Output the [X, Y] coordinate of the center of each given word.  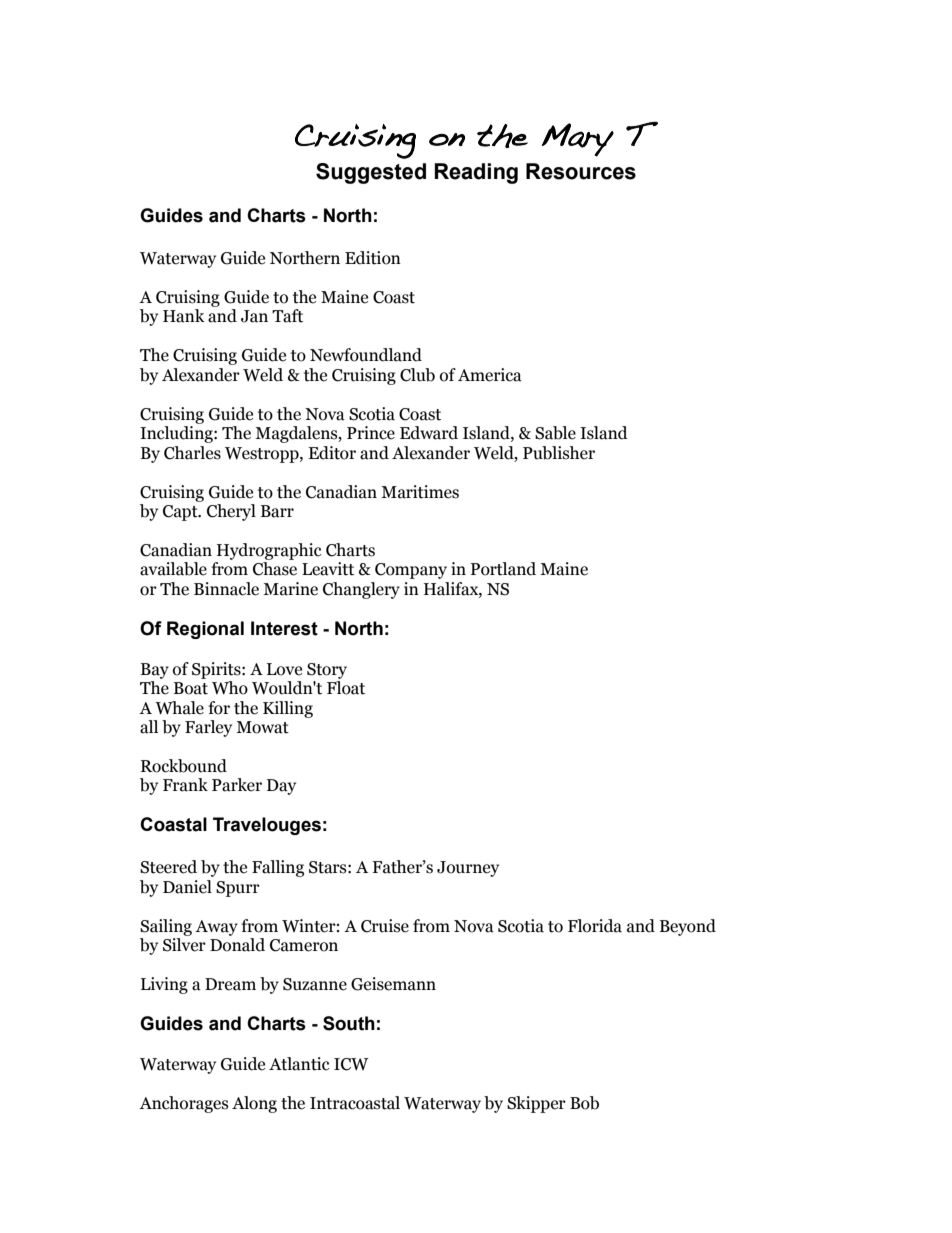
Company [411, 571]
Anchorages [183, 1104]
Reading [476, 173]
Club [417, 375]
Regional [205, 630]
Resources [581, 171]
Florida [595, 926]
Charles [192, 453]
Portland [503, 569]
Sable [555, 433]
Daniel [187, 887]
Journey [468, 869]
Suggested [371, 173]
